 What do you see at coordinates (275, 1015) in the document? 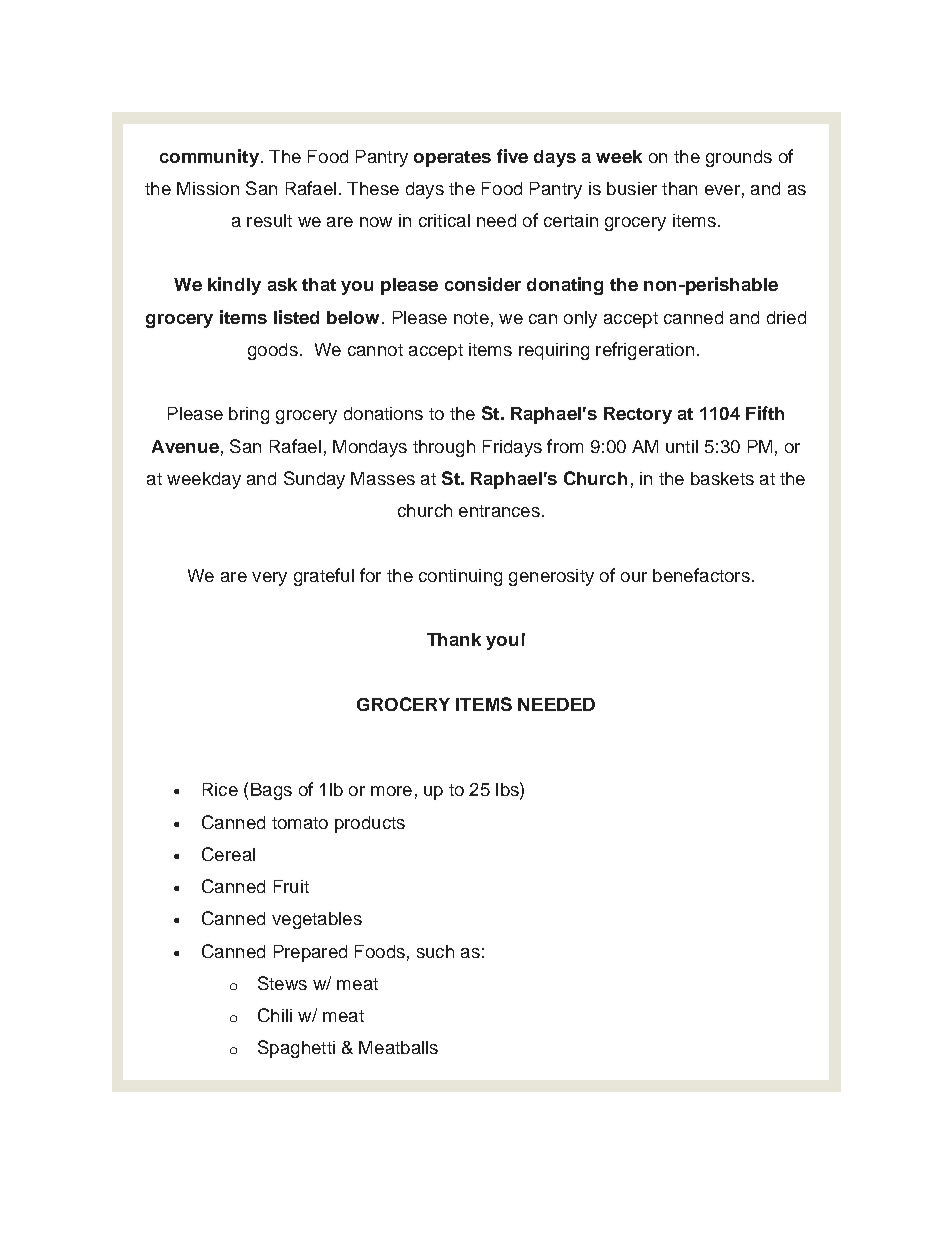
I see `Chili` at bounding box center [275, 1015].
